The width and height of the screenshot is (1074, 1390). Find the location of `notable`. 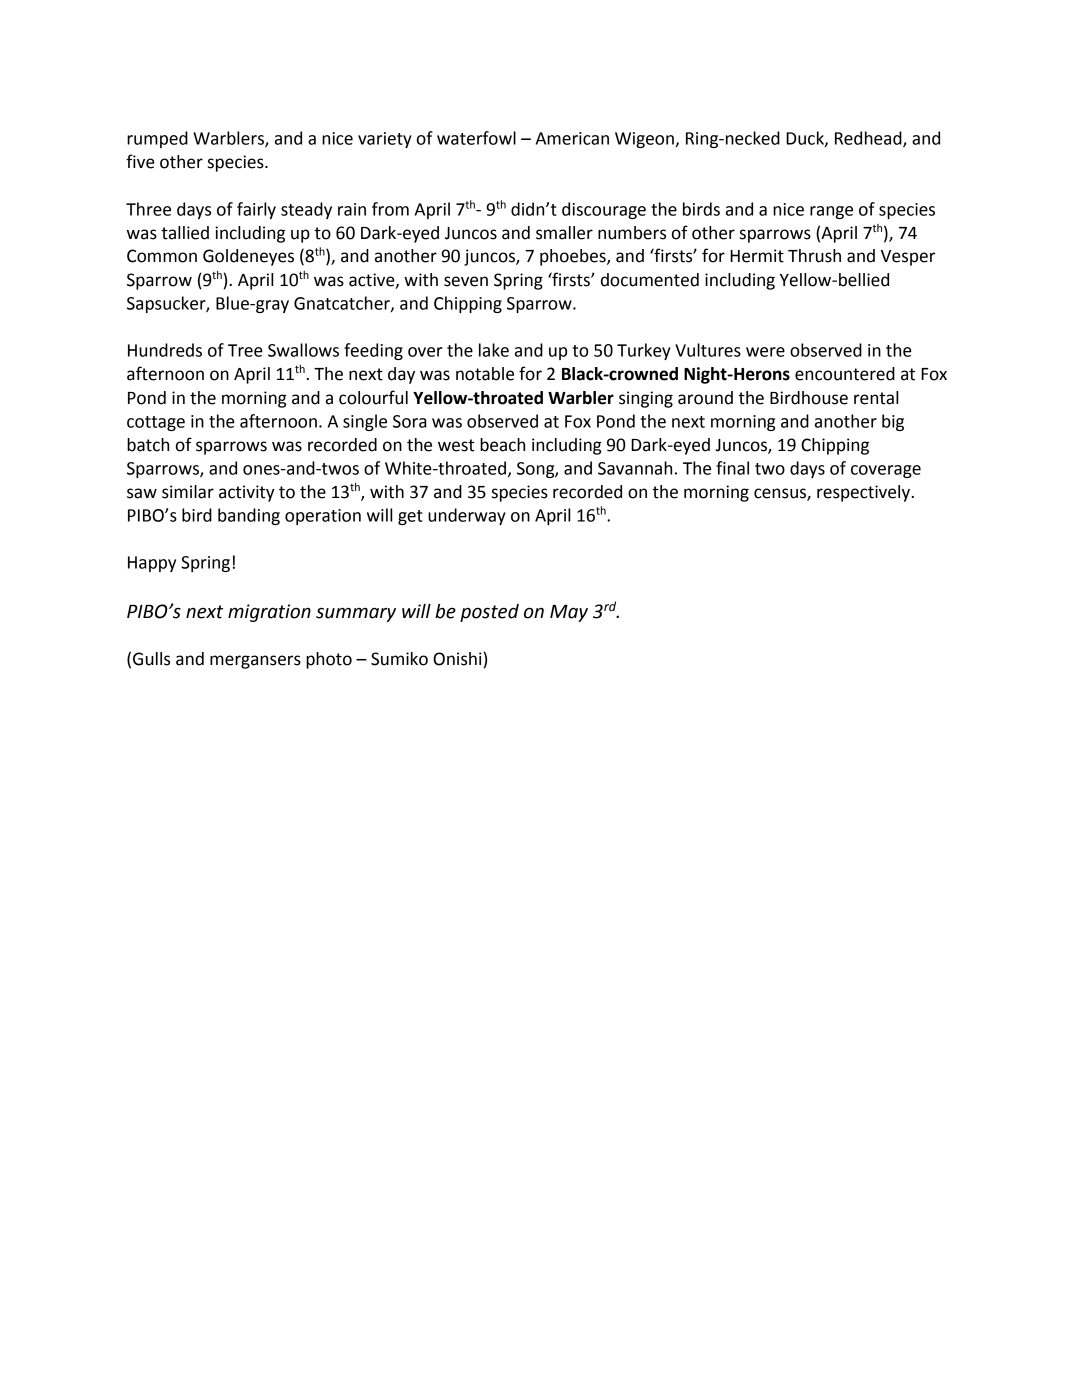

notable is located at coordinates (485, 374).
